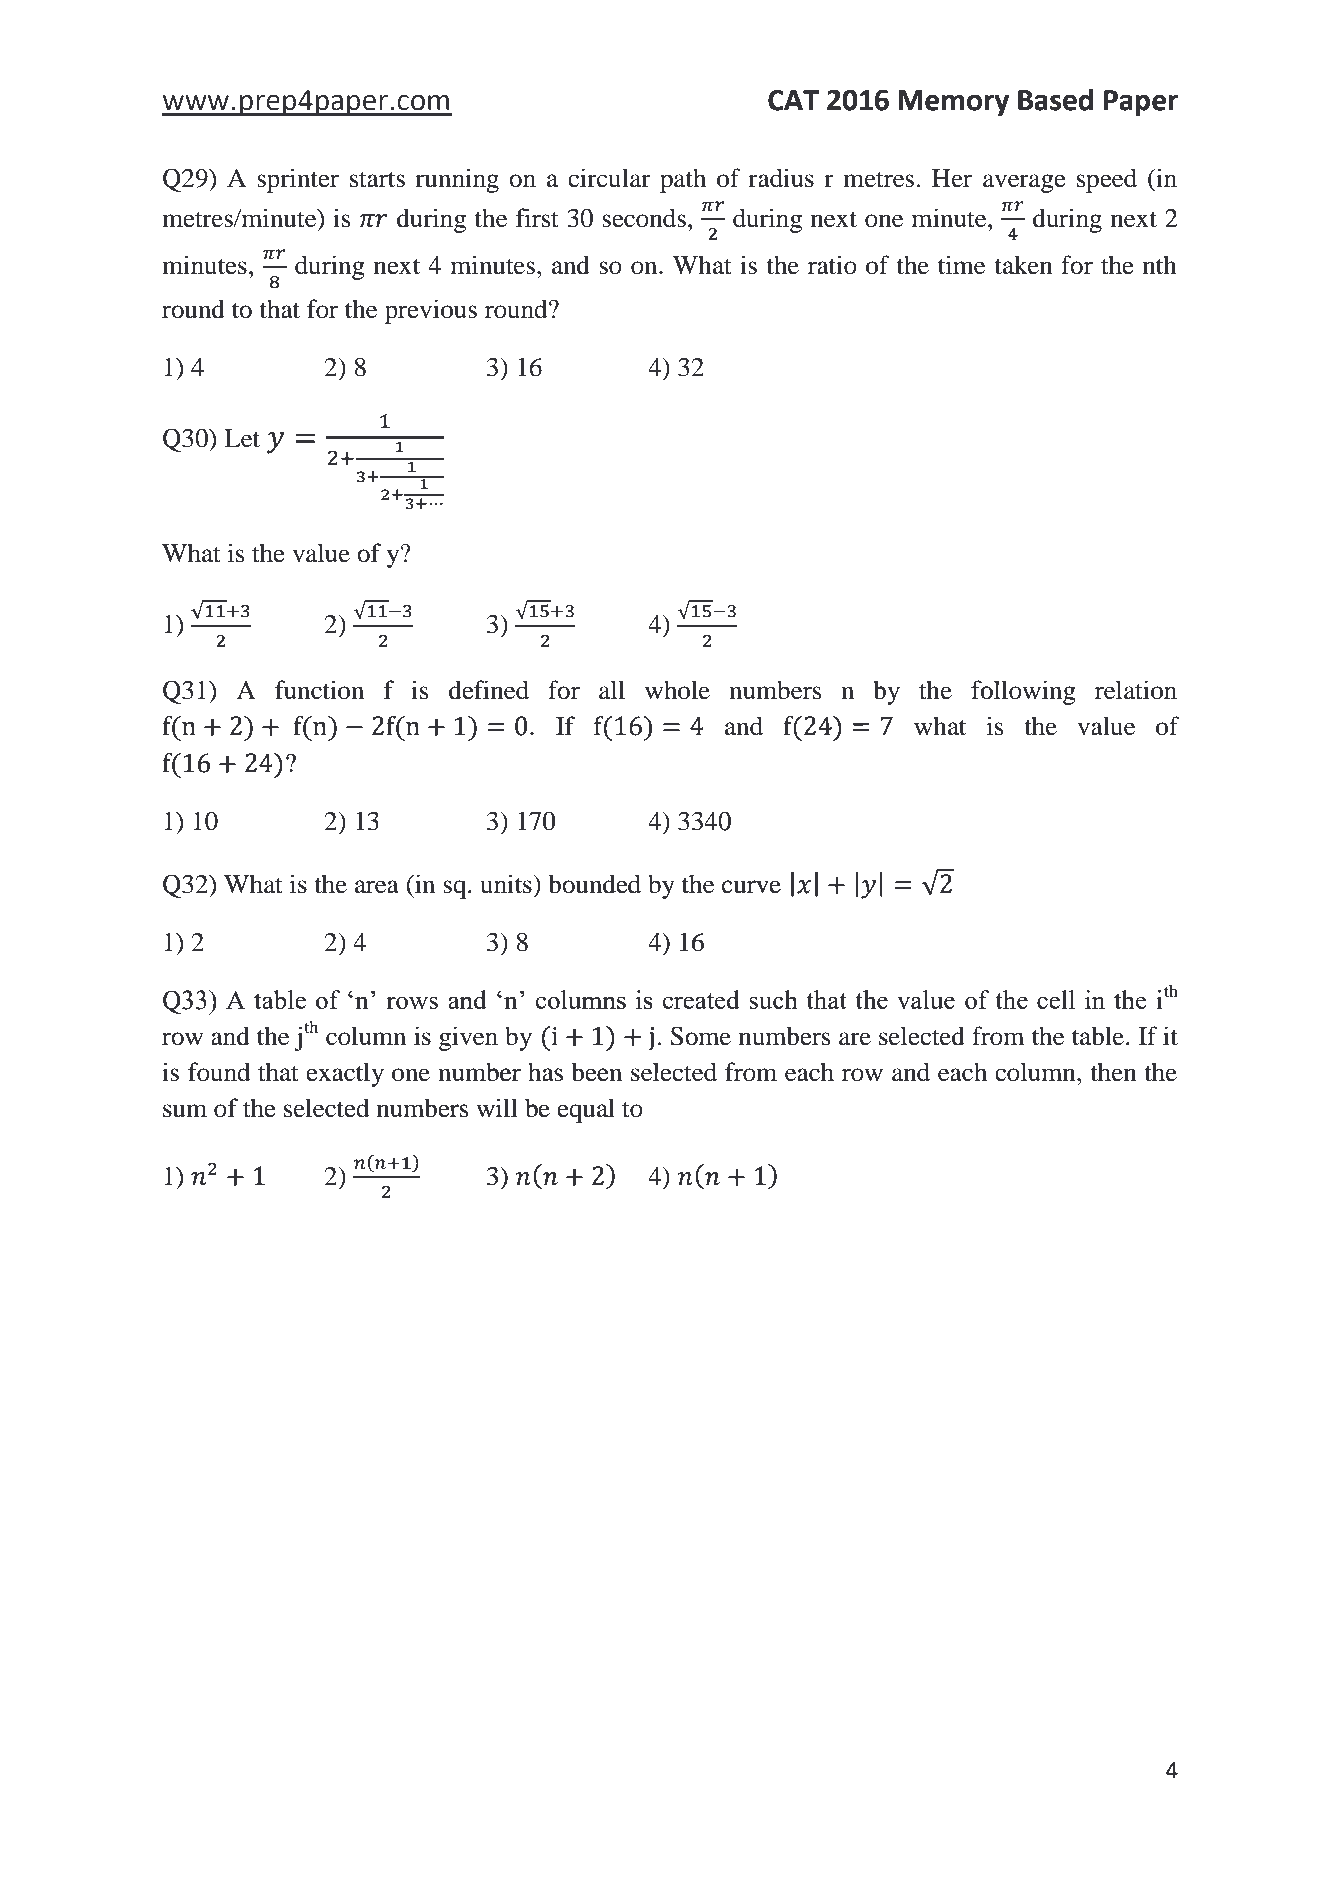 The height and width of the document is (1895, 1340). I want to click on been, so click(596, 1072).
